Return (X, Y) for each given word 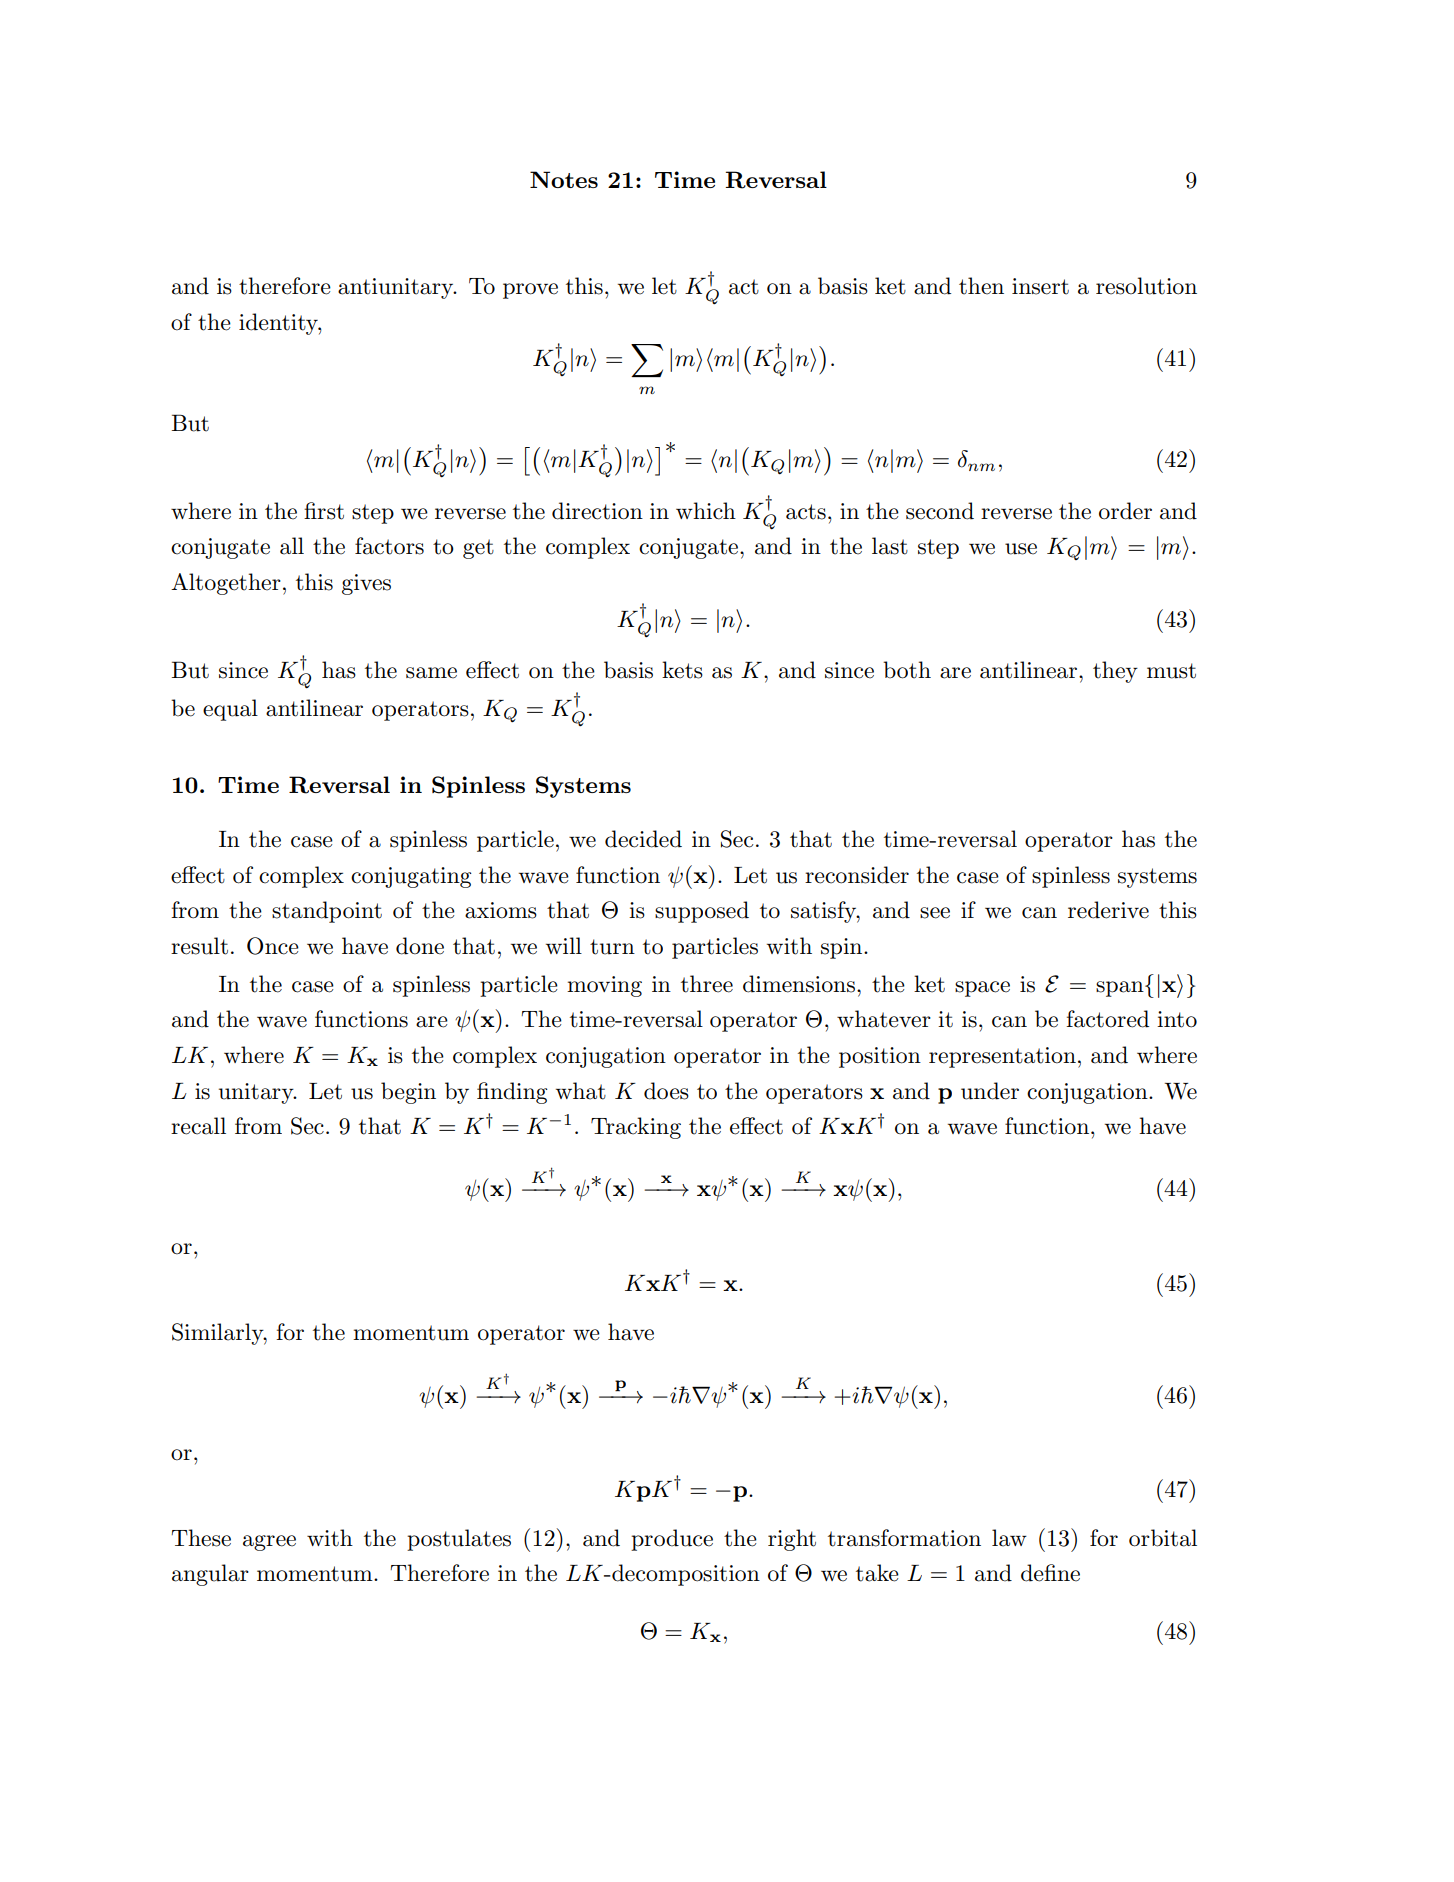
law (1009, 1538)
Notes (564, 179)
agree (269, 1543)
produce (672, 1540)
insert (1040, 286)
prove (530, 291)
